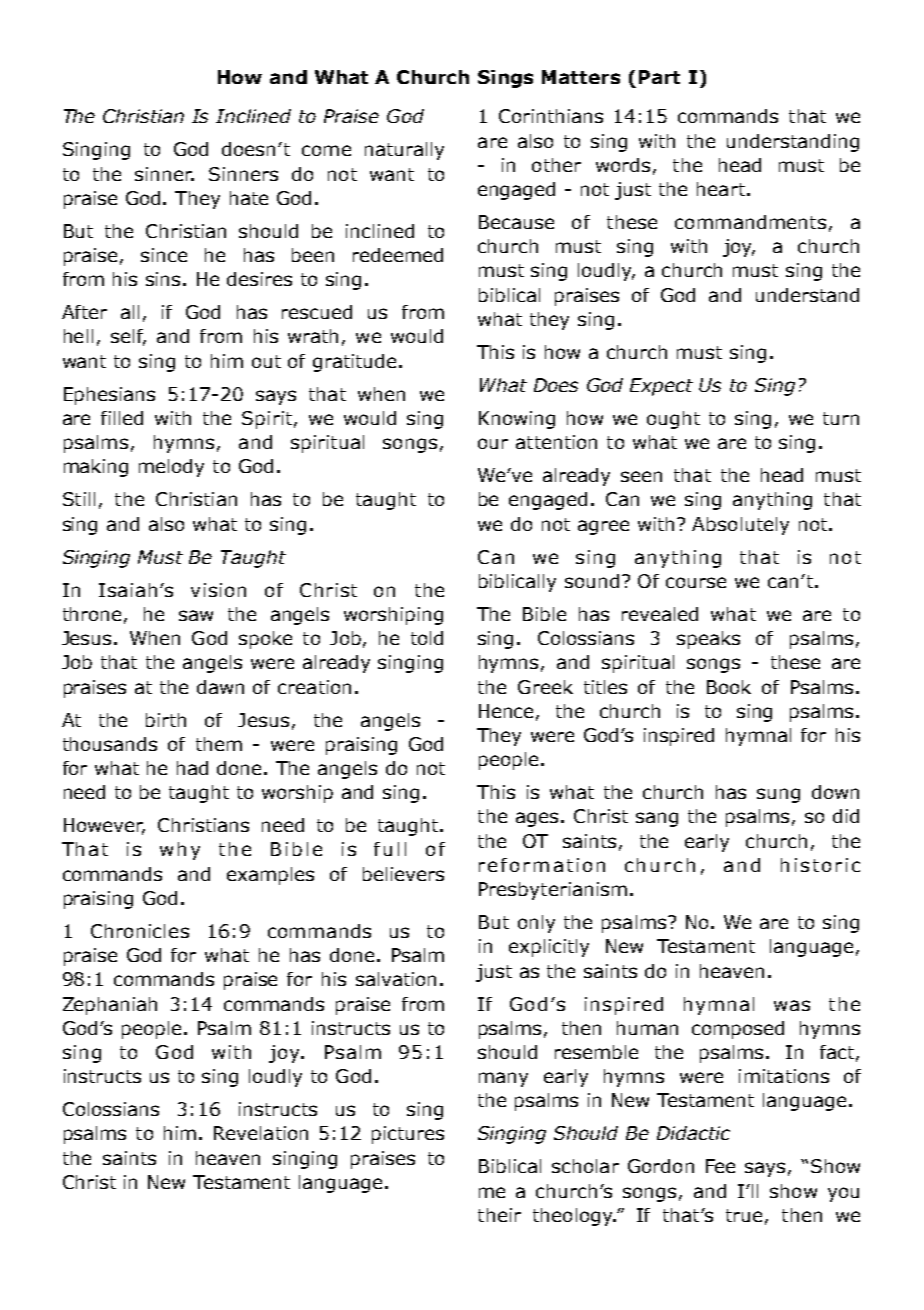 The image size is (924, 1310). Describe the element at coordinates (499, 1215) in the document. I see `their` at that location.
